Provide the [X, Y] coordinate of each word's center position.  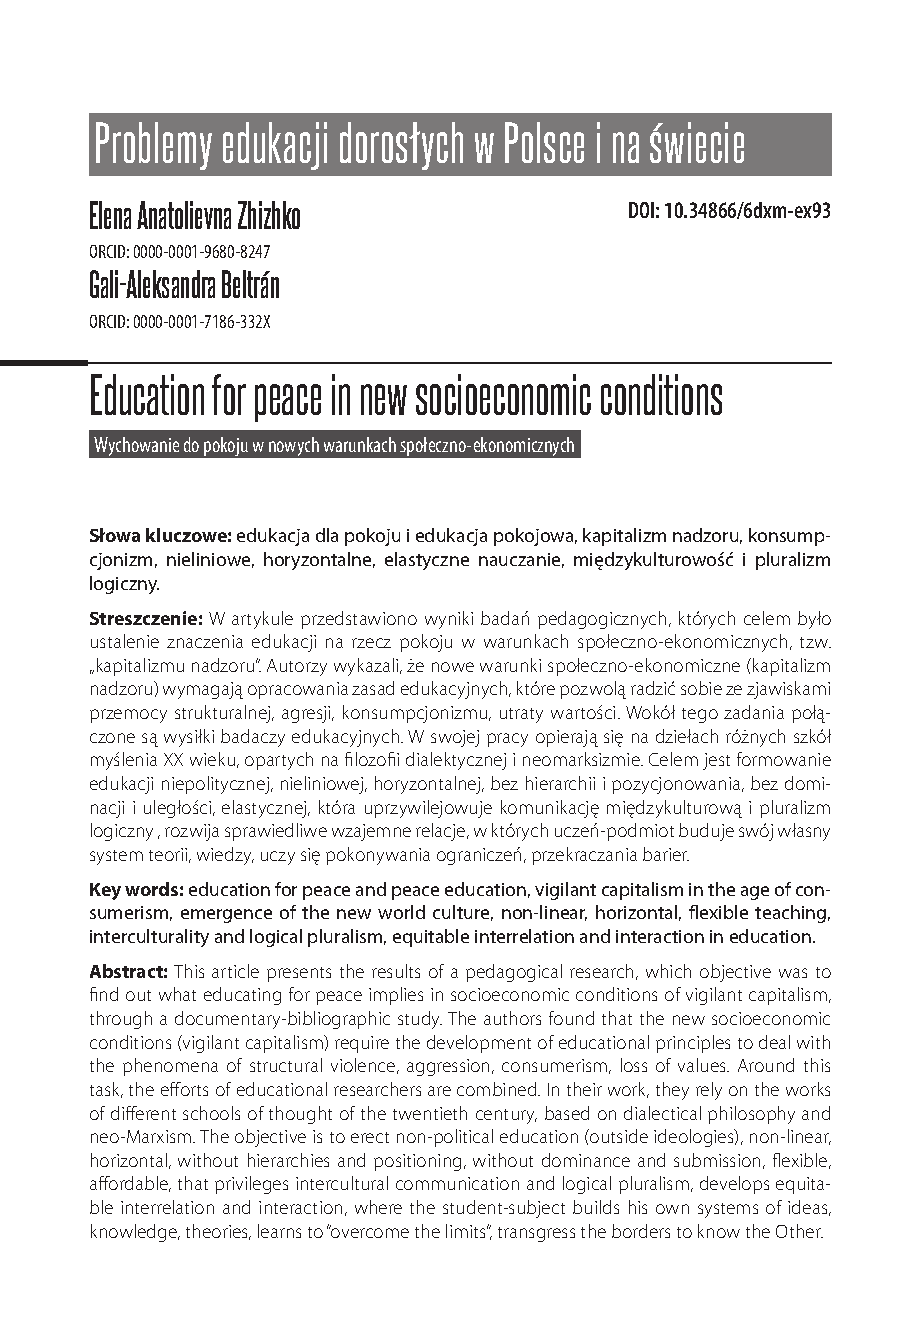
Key [105, 891]
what [177, 994]
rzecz [371, 643]
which [668, 971]
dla [327, 535]
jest [716, 761]
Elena [110, 215]
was [793, 973]
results [396, 971]
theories [218, 1232]
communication [457, 1183]
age [755, 893]
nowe [453, 667]
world [401, 912]
